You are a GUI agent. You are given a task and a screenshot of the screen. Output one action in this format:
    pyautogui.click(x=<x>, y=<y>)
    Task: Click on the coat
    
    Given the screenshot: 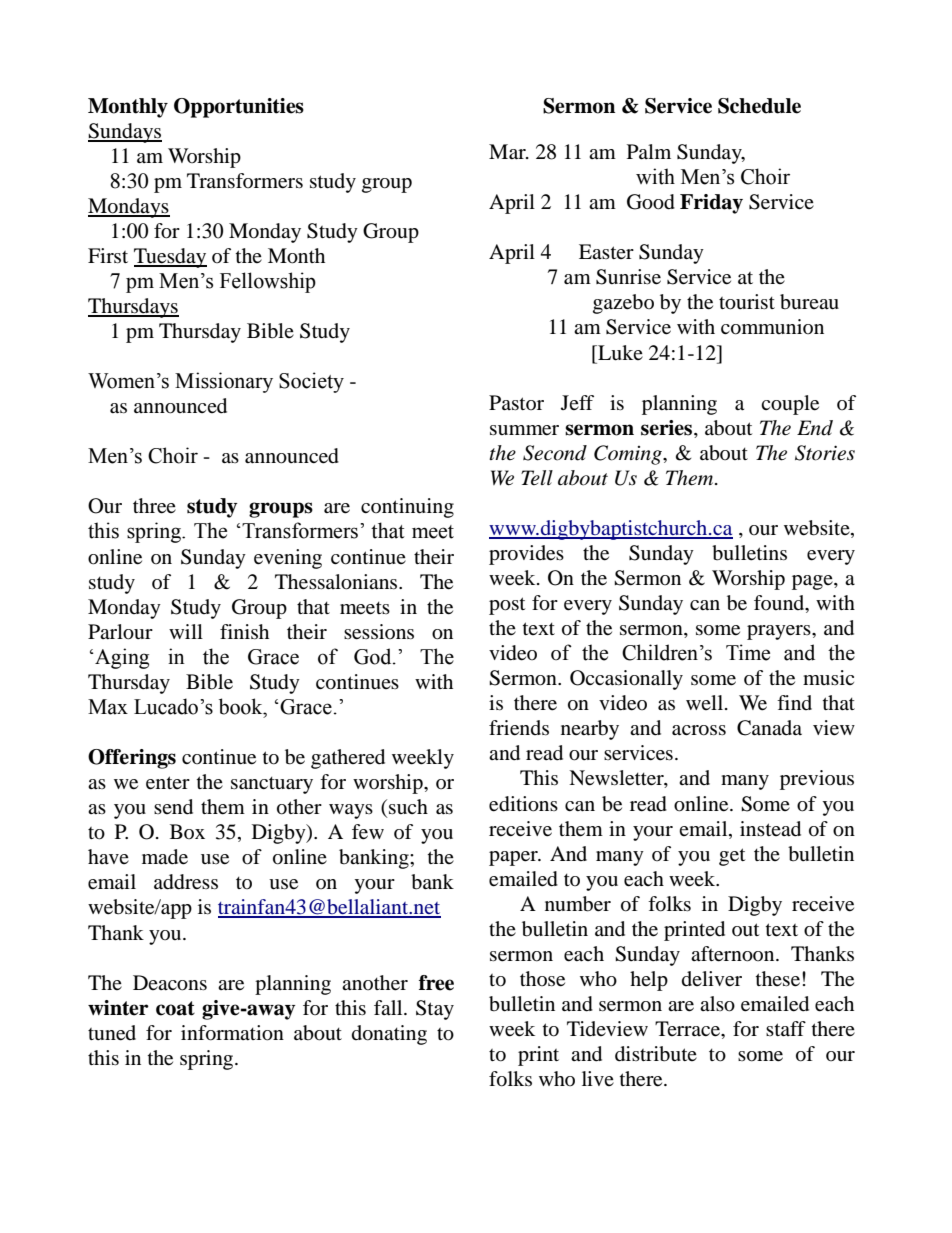 What is the action you would take?
    pyautogui.click(x=175, y=1008)
